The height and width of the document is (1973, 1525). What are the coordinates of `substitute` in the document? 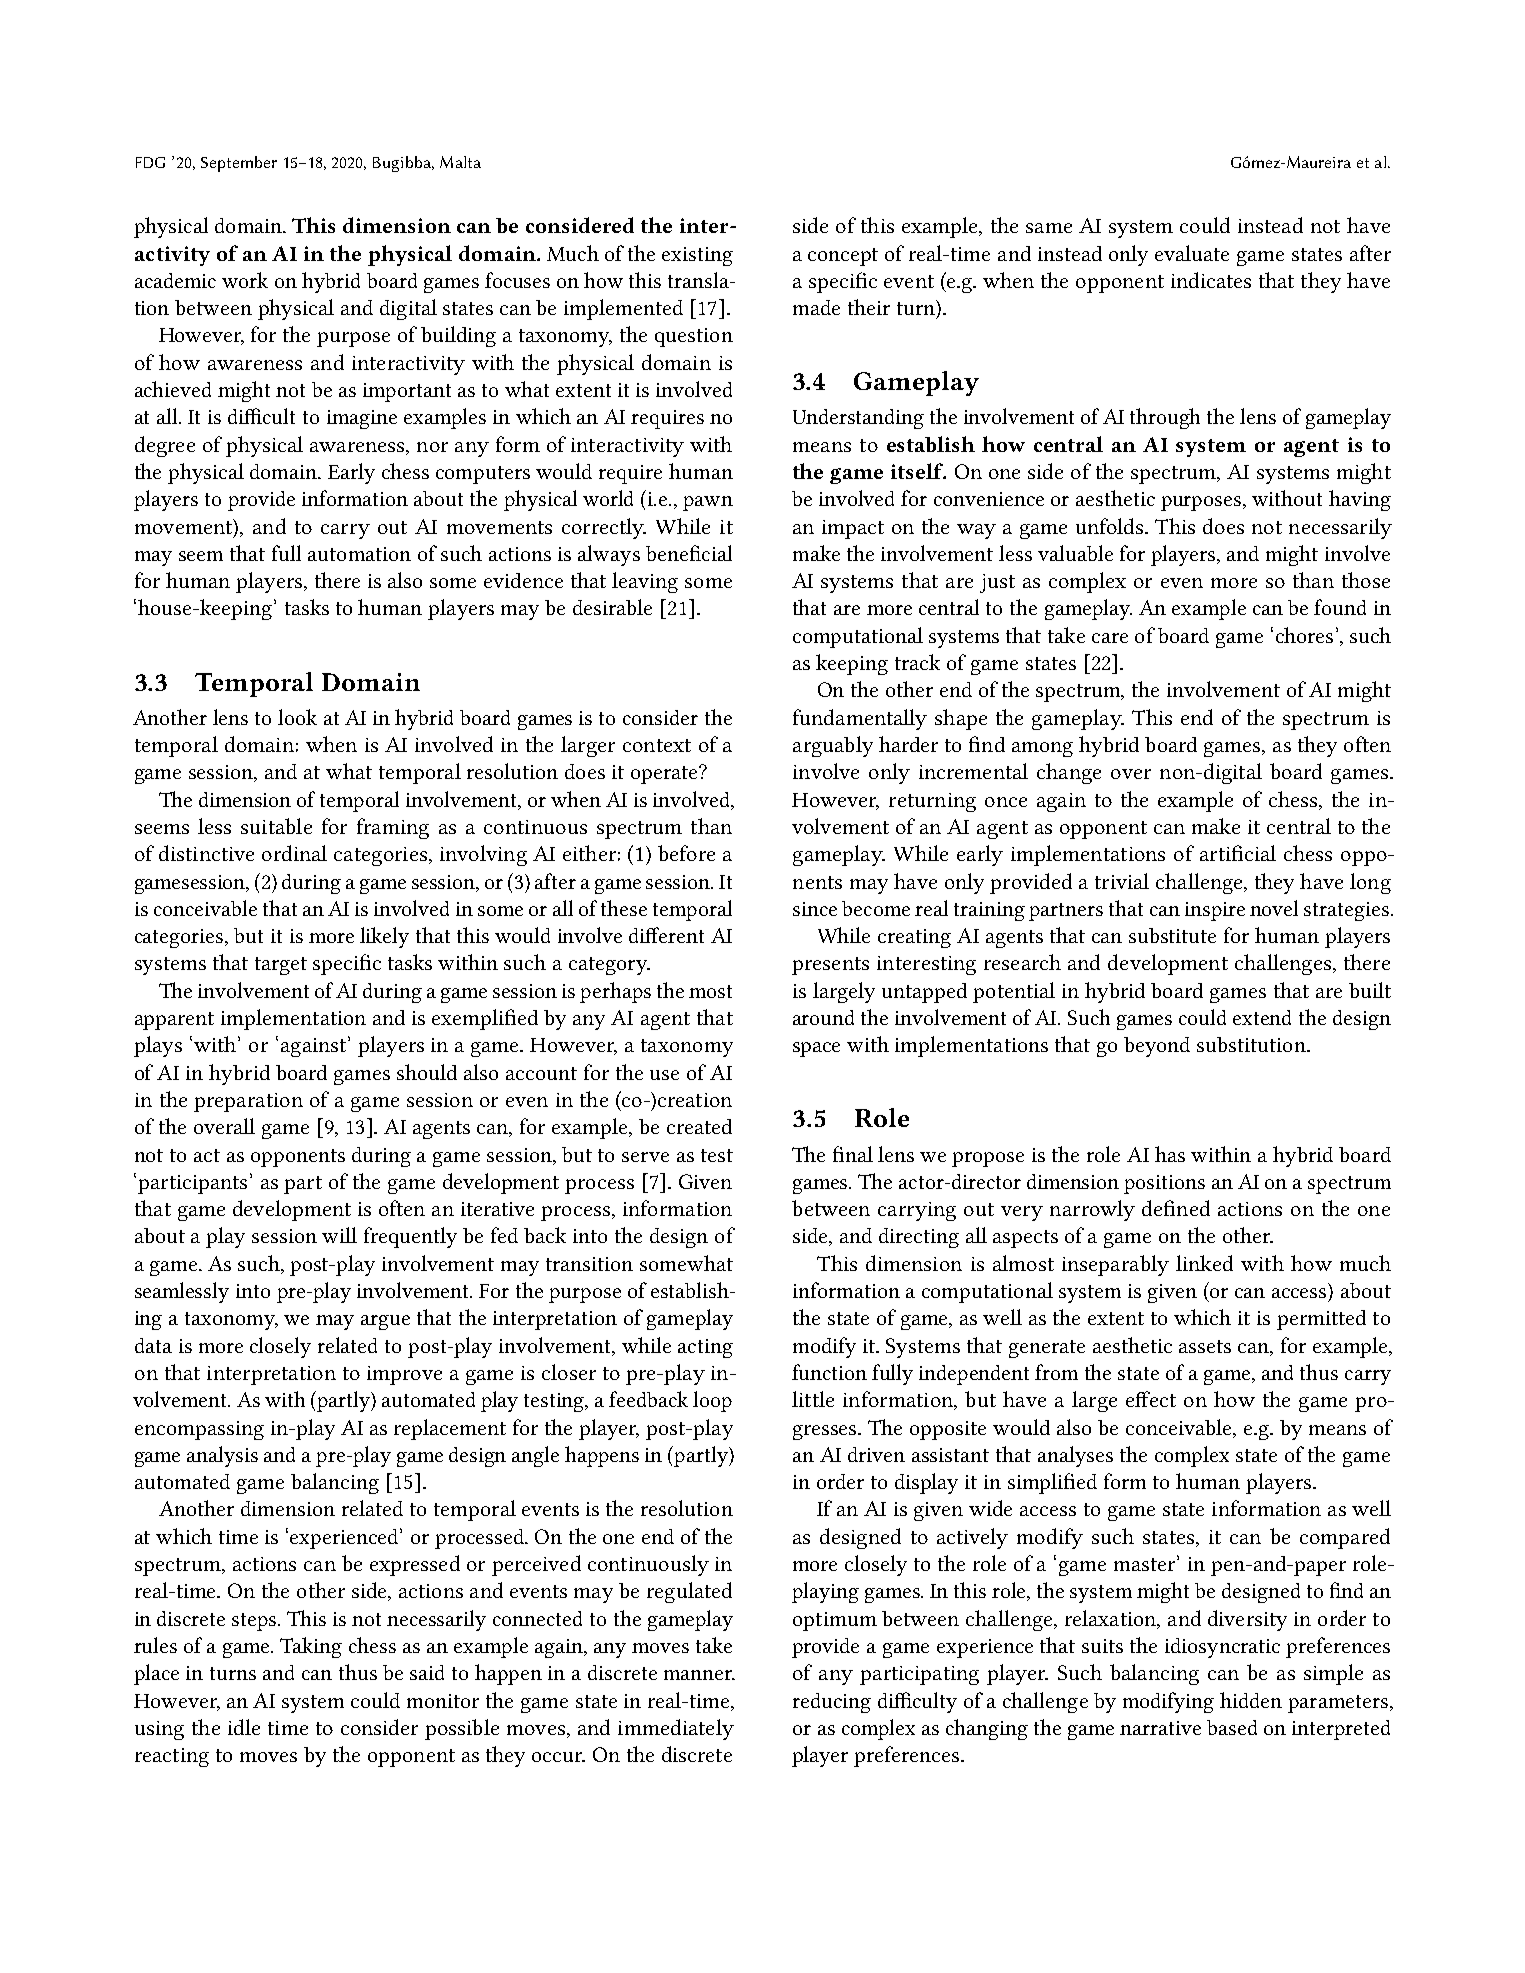 It's located at (1172, 935).
